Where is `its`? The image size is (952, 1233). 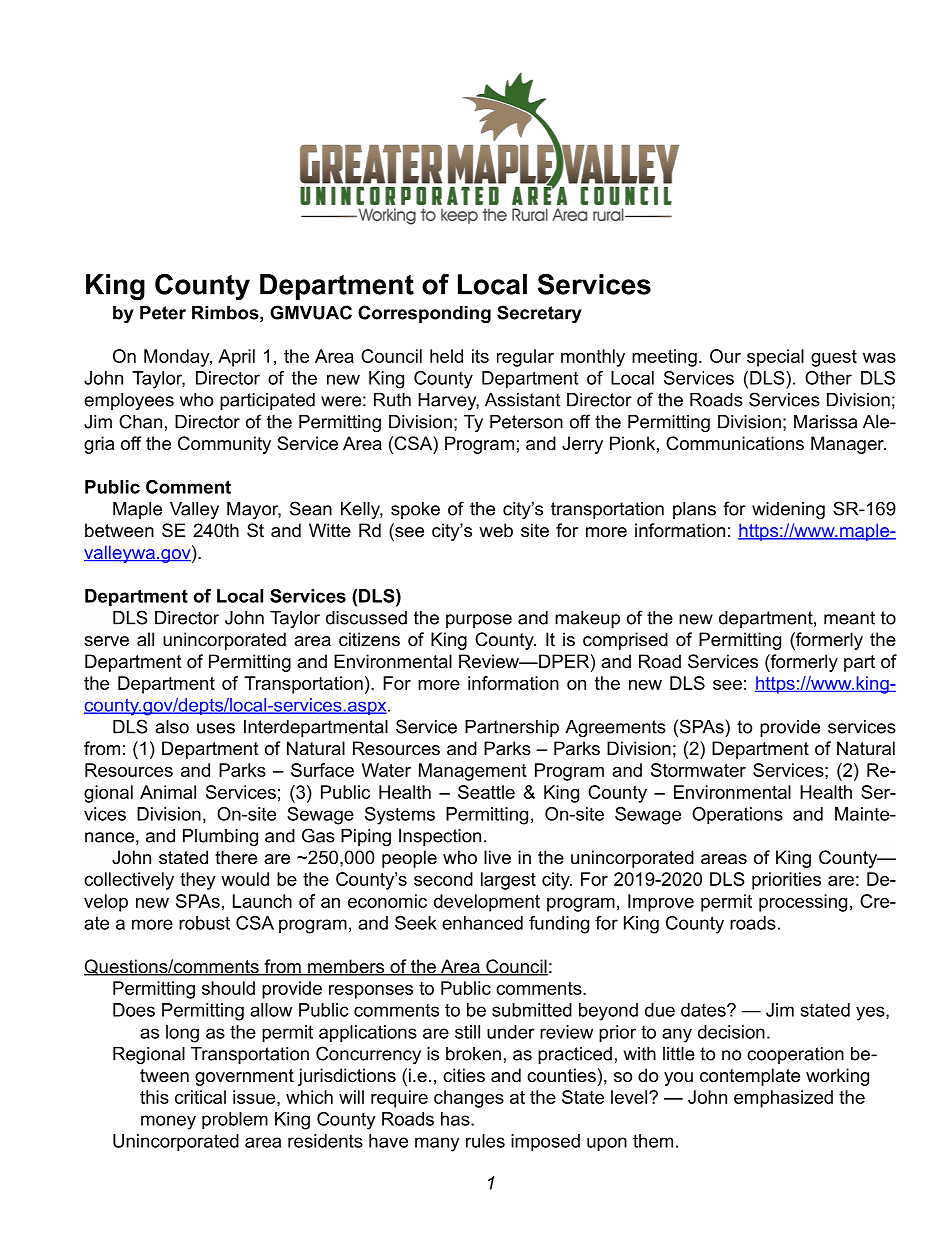
its is located at coordinates (480, 356).
